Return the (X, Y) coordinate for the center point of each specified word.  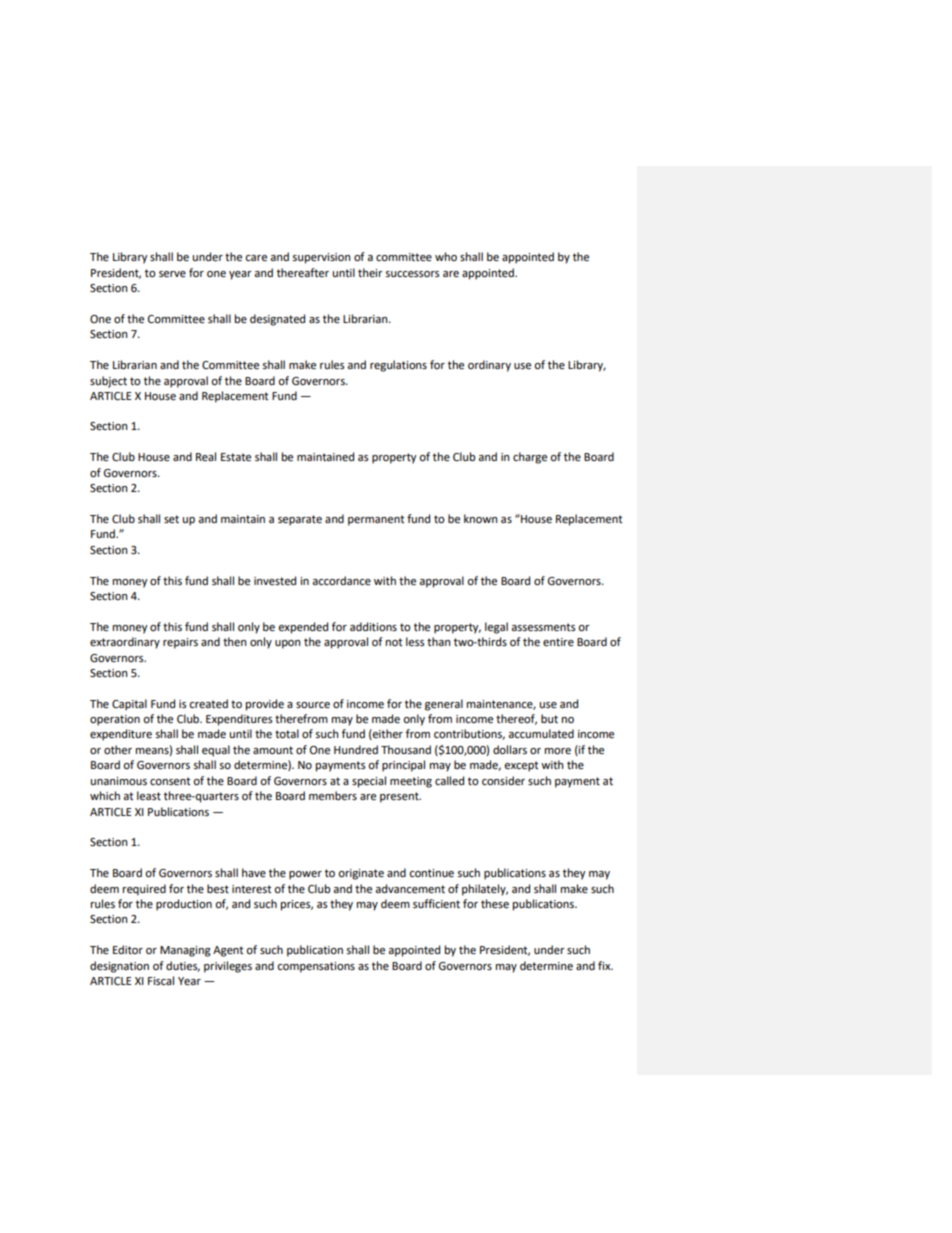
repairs (180, 643)
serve (172, 274)
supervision (321, 258)
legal (496, 628)
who (446, 256)
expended (303, 628)
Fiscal (161, 980)
